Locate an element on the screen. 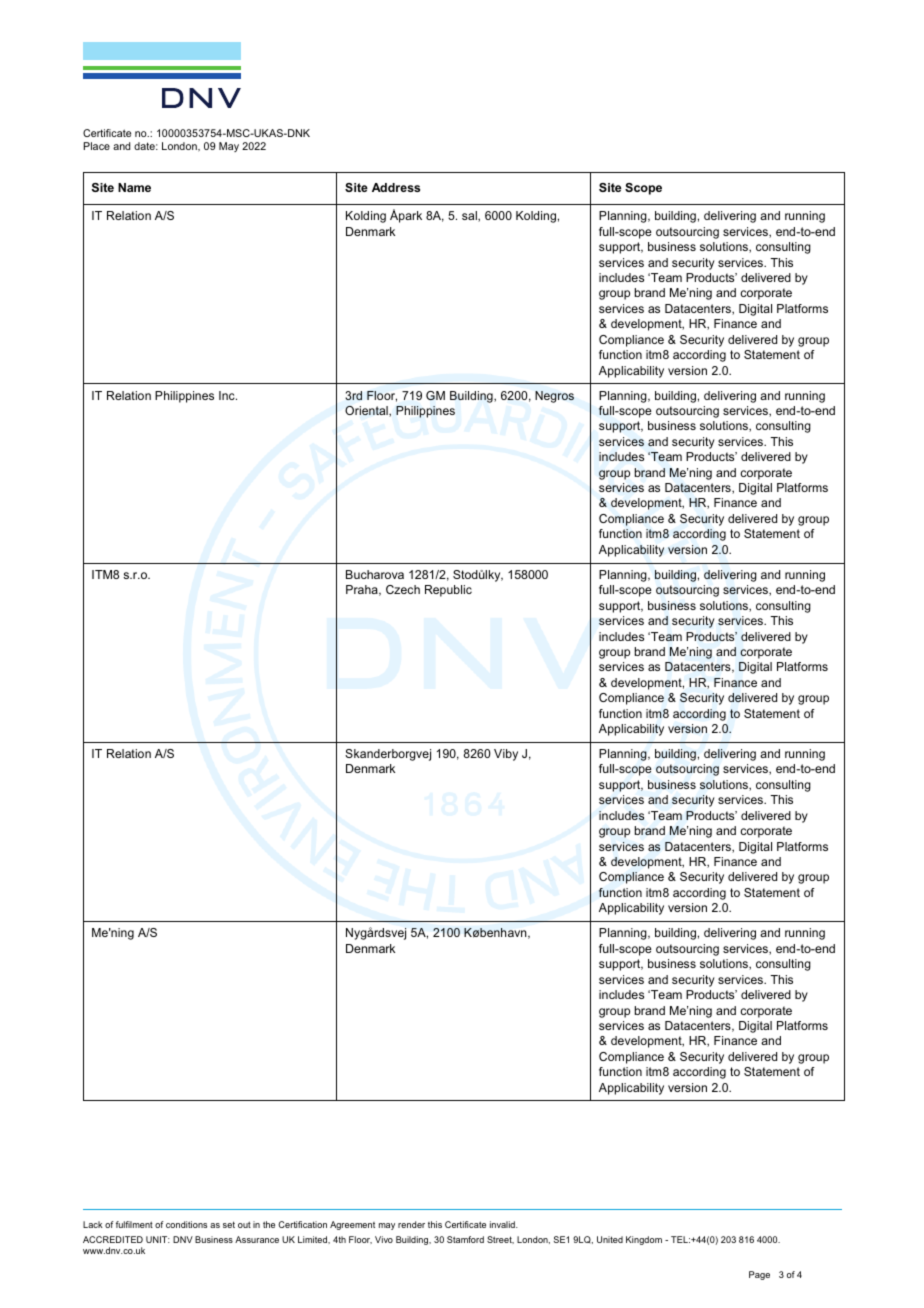 The height and width of the screenshot is (1308, 924). Republic is located at coordinates (448, 591).
